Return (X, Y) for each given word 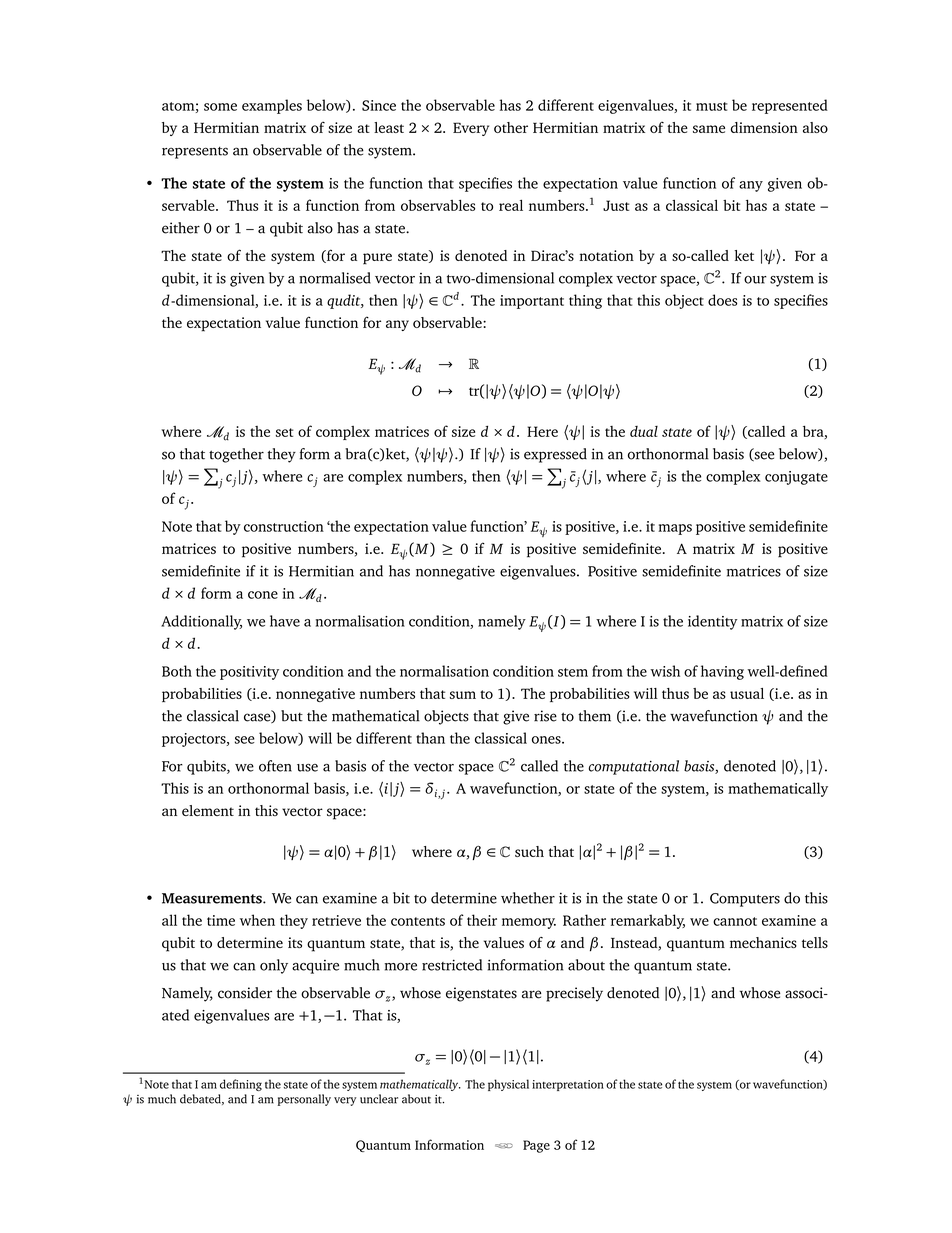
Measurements (213, 898)
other (511, 127)
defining (241, 1085)
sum (463, 695)
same (709, 129)
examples (272, 106)
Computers (745, 900)
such (529, 851)
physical (508, 1085)
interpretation (568, 1085)
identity (713, 622)
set (285, 432)
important (532, 302)
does (722, 300)
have (285, 621)
